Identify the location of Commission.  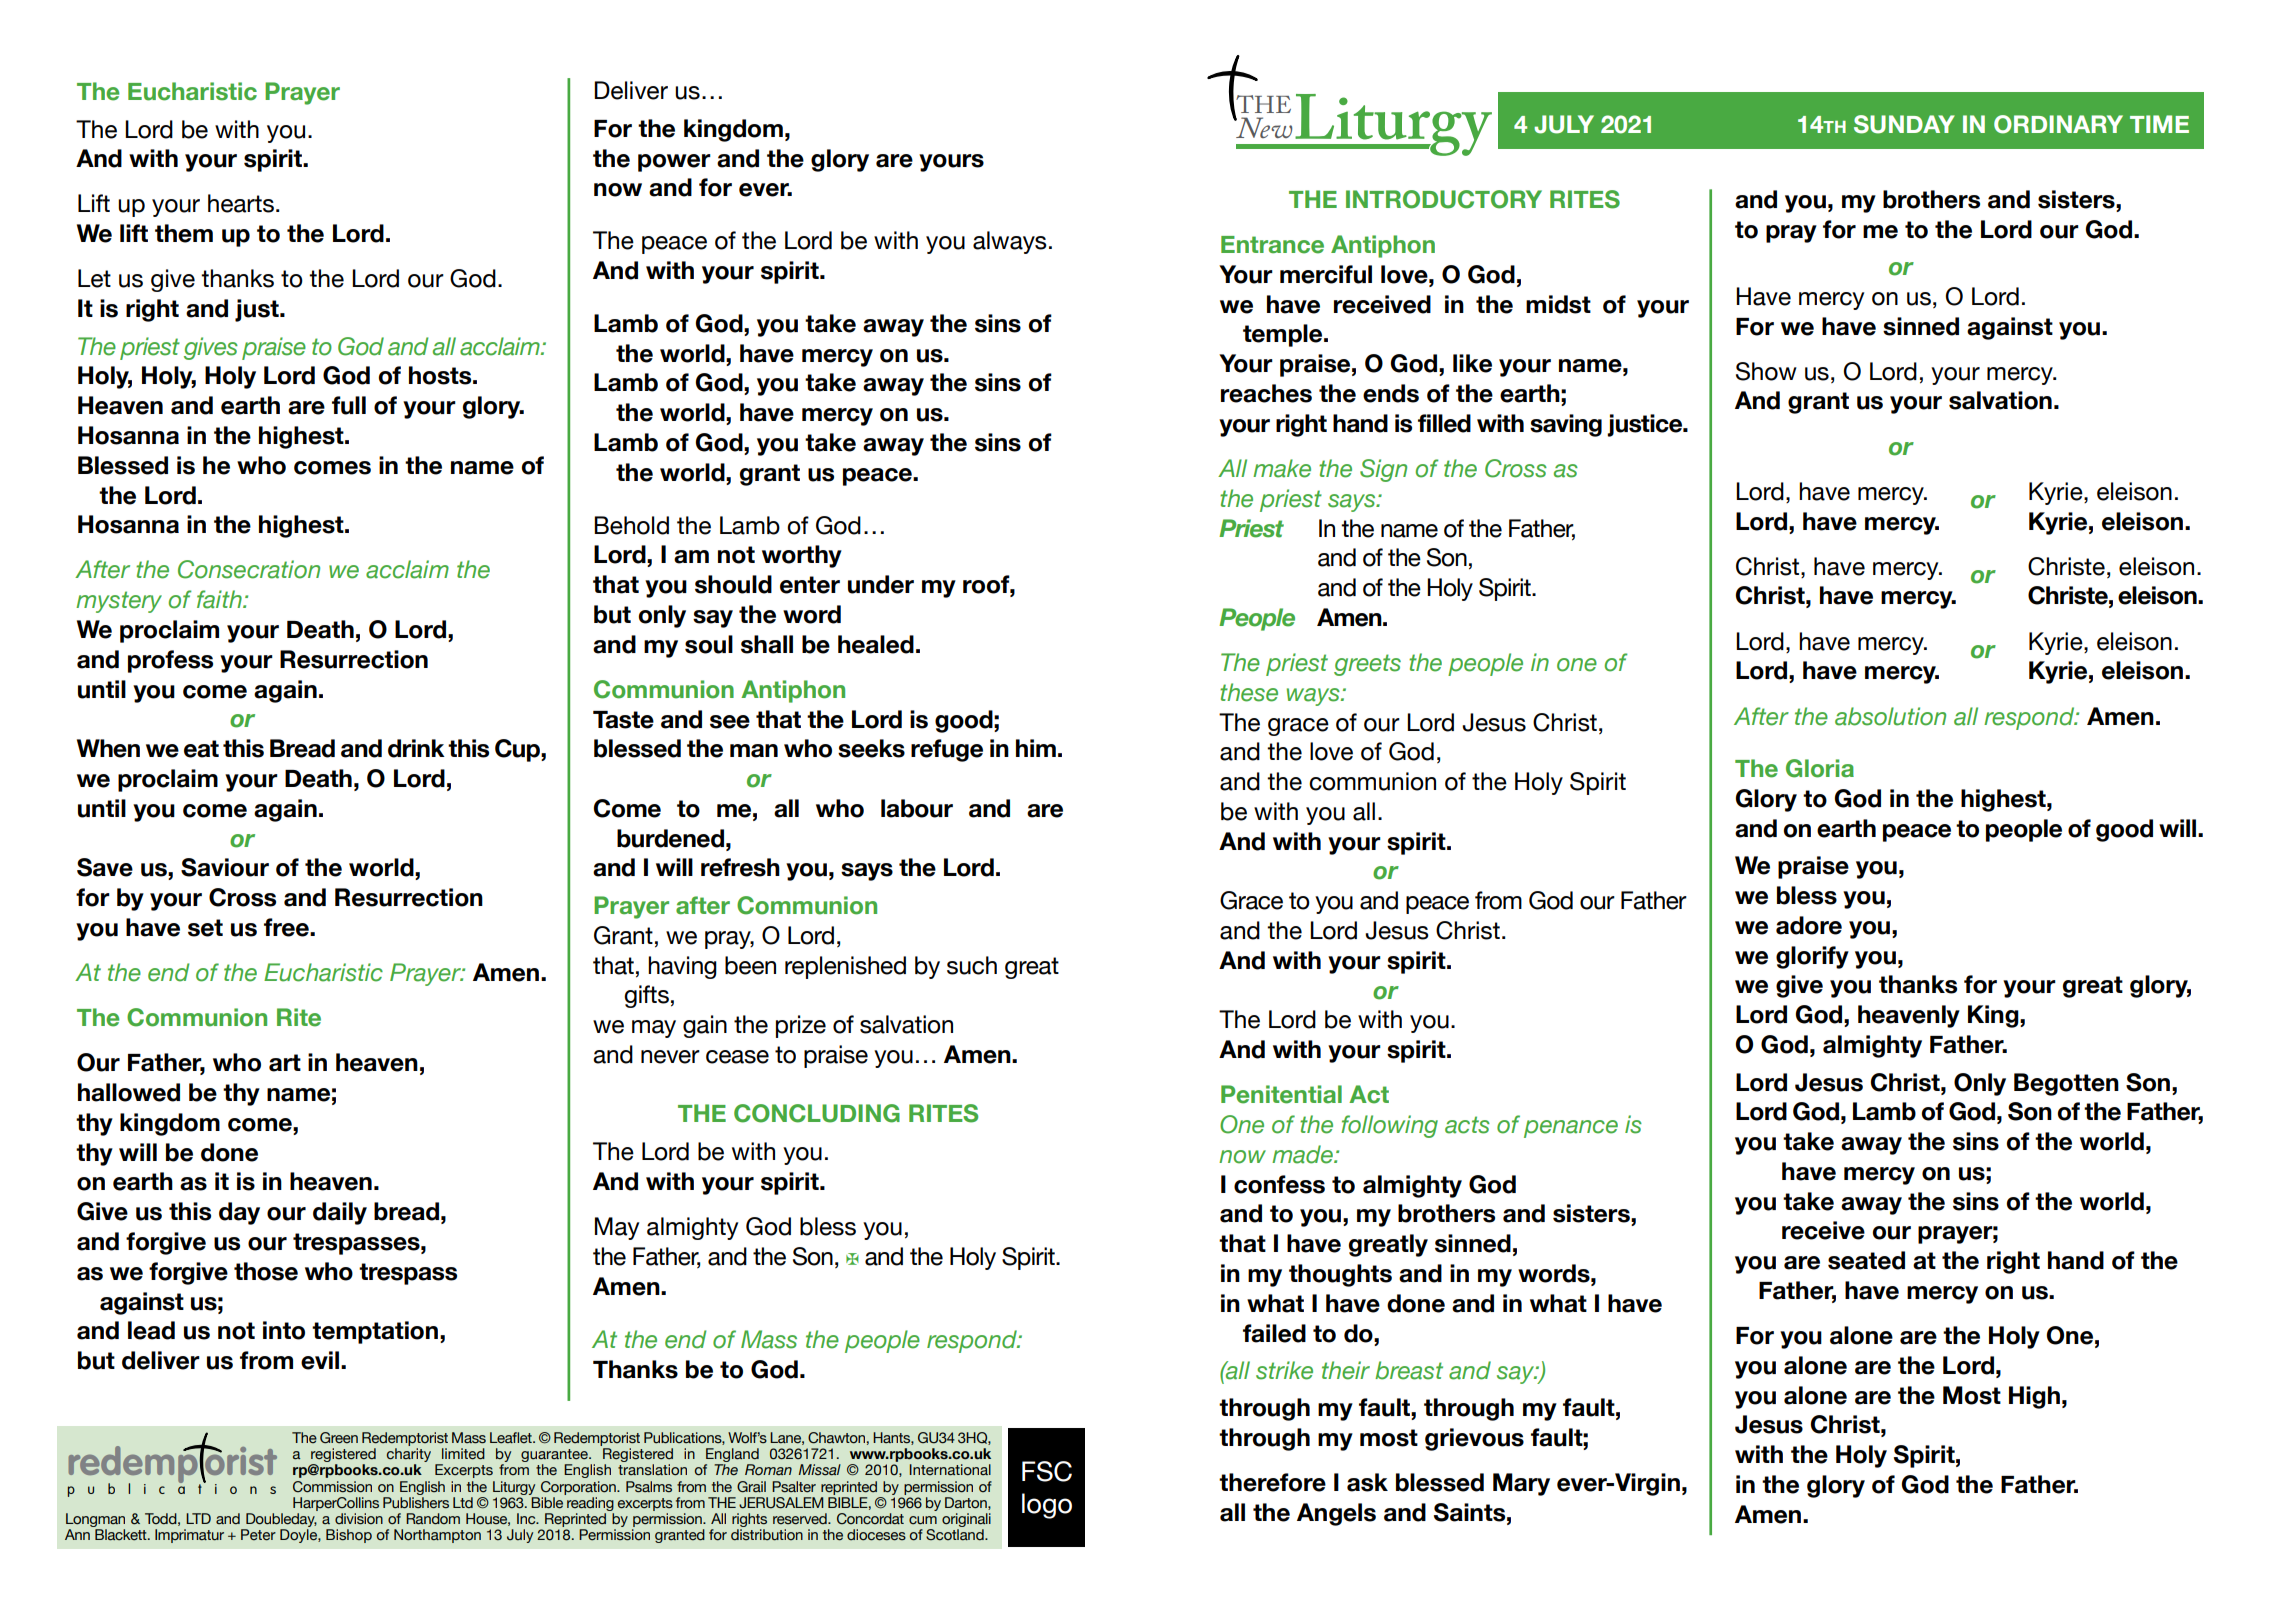
(332, 1487).
